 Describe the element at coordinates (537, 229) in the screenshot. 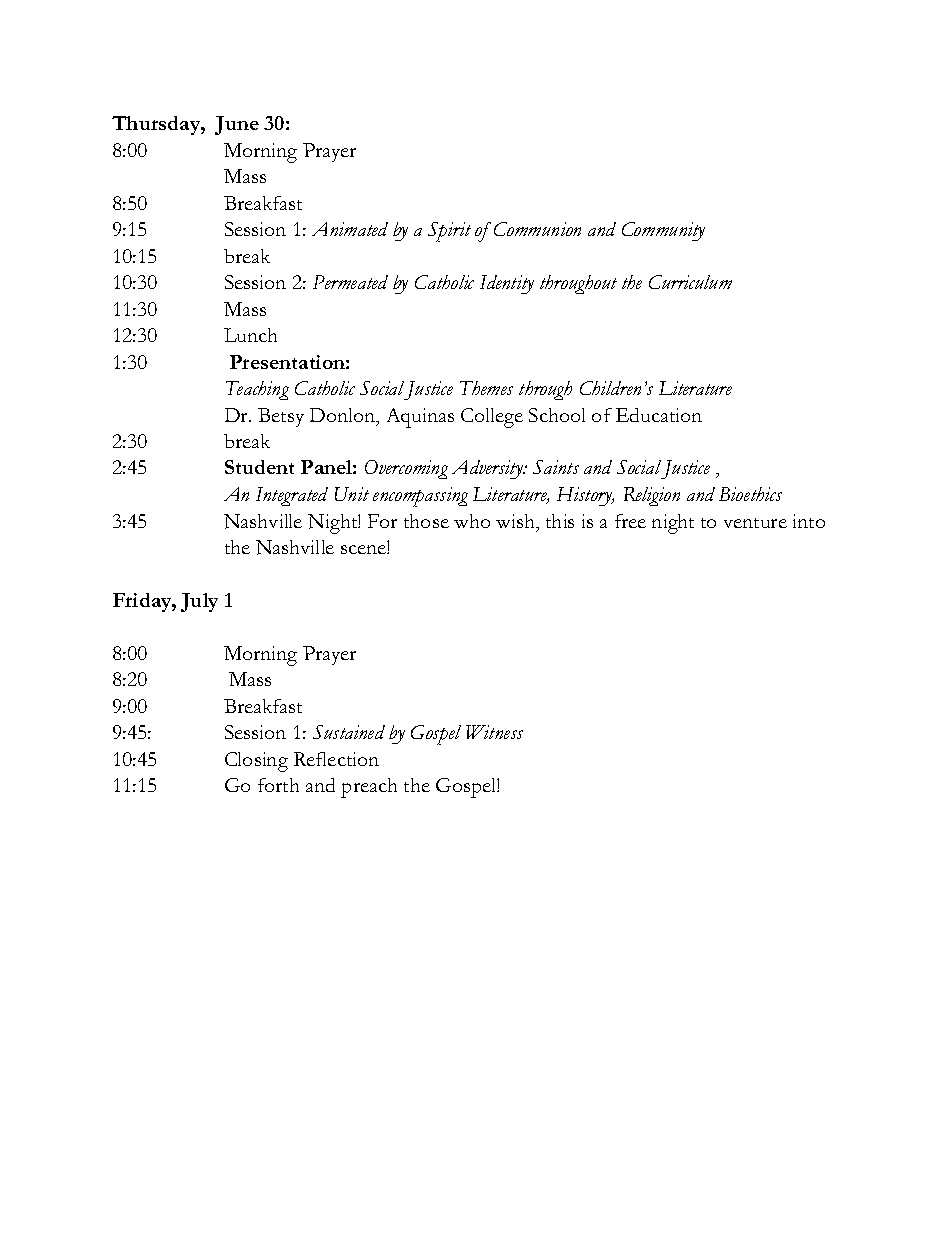

I see `Communion` at that location.
